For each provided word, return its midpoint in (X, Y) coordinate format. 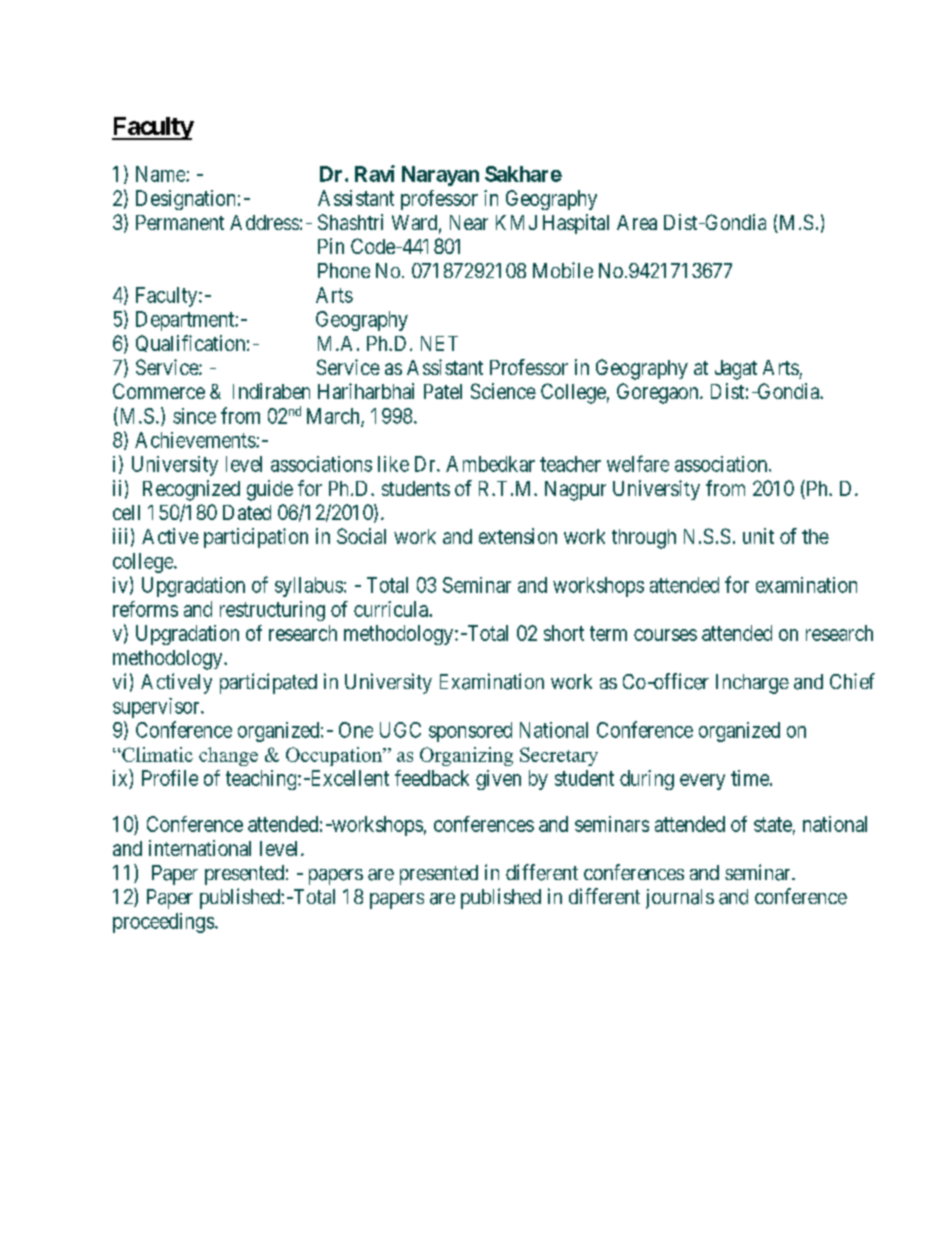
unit (758, 536)
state (773, 824)
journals (680, 899)
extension (518, 536)
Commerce (159, 391)
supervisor (157, 708)
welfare (638, 463)
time (751, 778)
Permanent (180, 222)
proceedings (163, 923)
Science (503, 391)
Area (637, 222)
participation (256, 538)
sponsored (470, 732)
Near (469, 222)
